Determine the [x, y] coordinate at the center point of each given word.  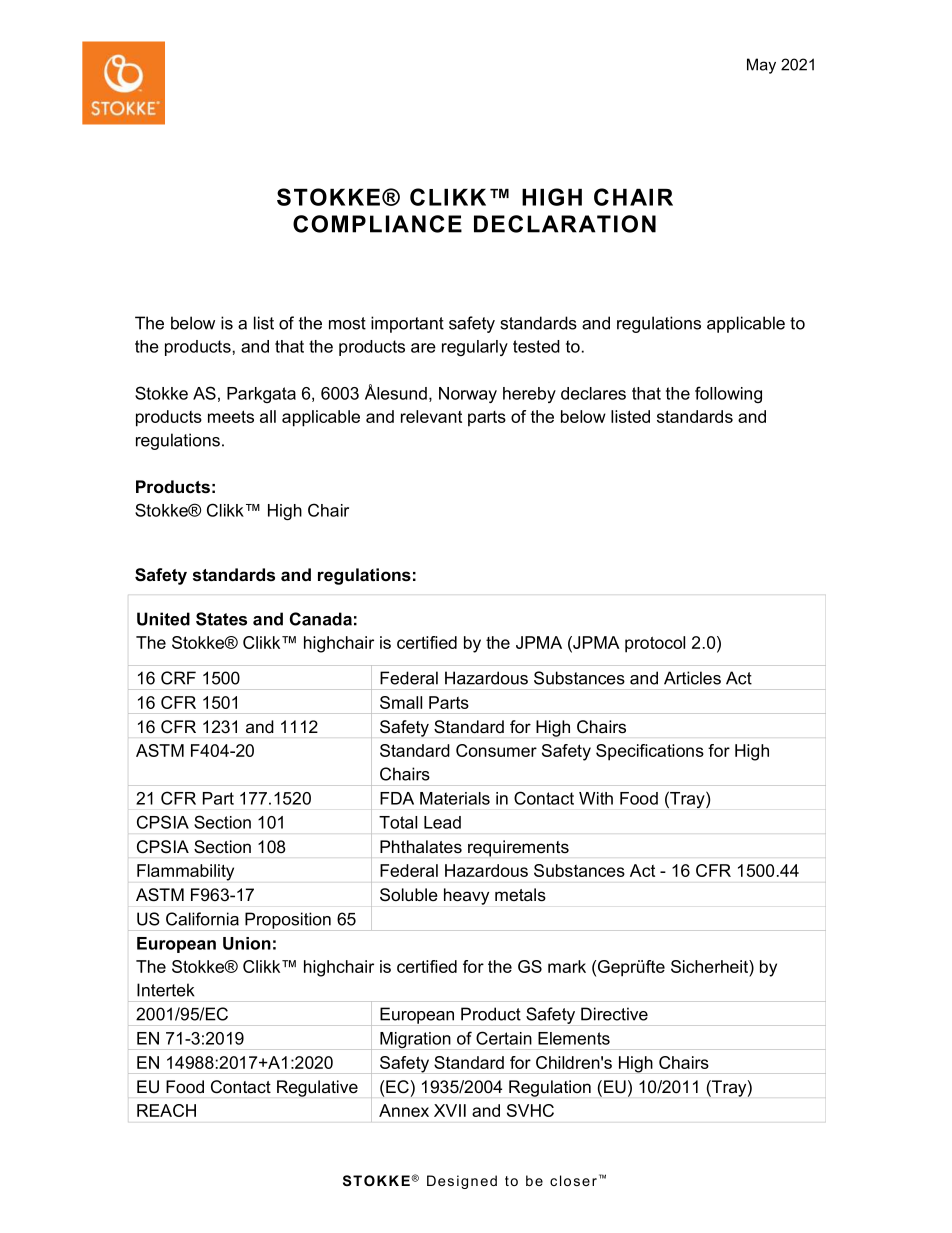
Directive [614, 1014]
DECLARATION [565, 224]
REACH [166, 1110]
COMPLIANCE [377, 224]
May [761, 66]
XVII [450, 1110]
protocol [655, 644]
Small [401, 702]
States [221, 619]
